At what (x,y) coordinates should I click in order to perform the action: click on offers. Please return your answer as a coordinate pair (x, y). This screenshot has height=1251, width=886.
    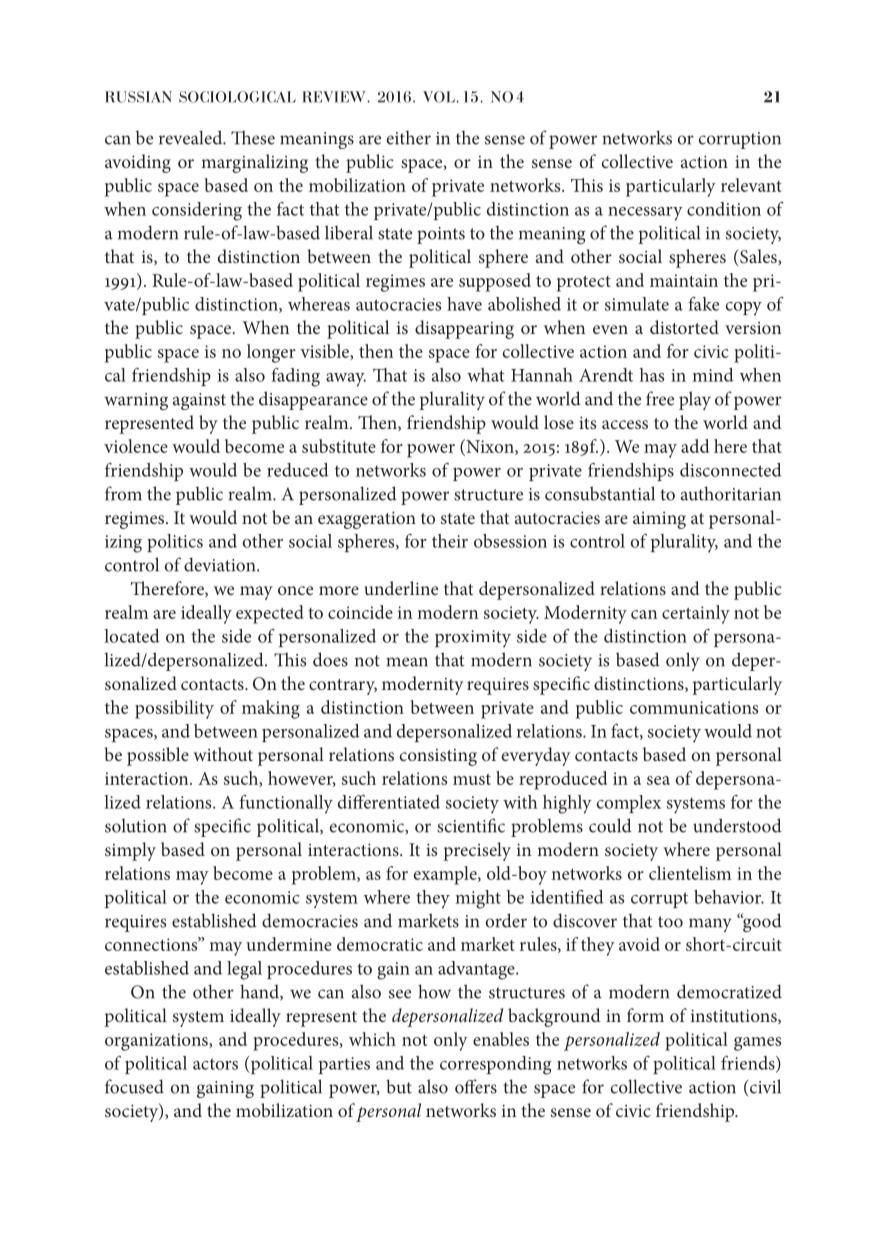
    Looking at the image, I should click on (476, 1086).
